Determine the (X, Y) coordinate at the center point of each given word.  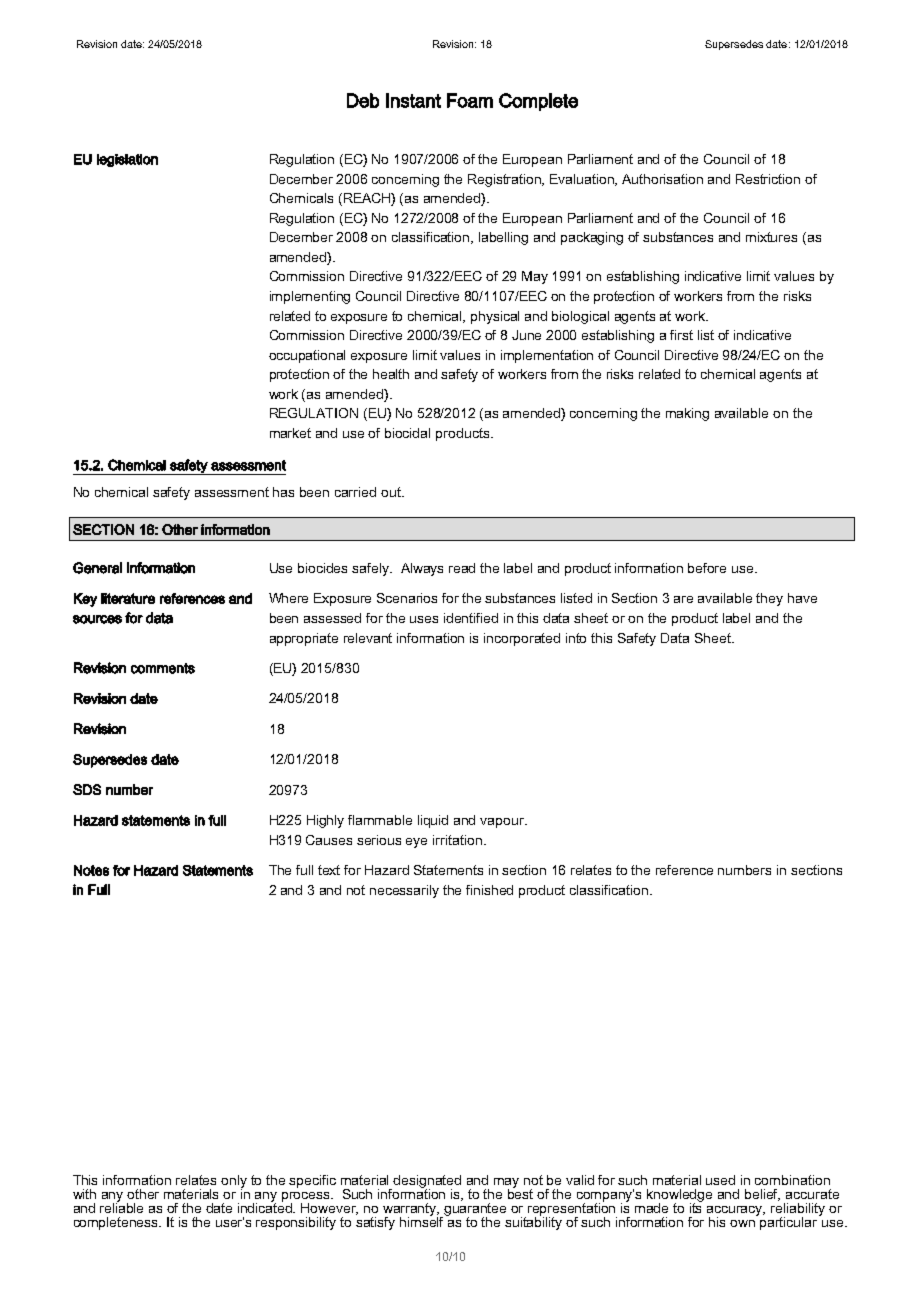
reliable (121, 1207)
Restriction (768, 179)
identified (471, 618)
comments (163, 668)
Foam (470, 100)
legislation (127, 160)
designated (427, 1183)
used (720, 1180)
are (683, 599)
